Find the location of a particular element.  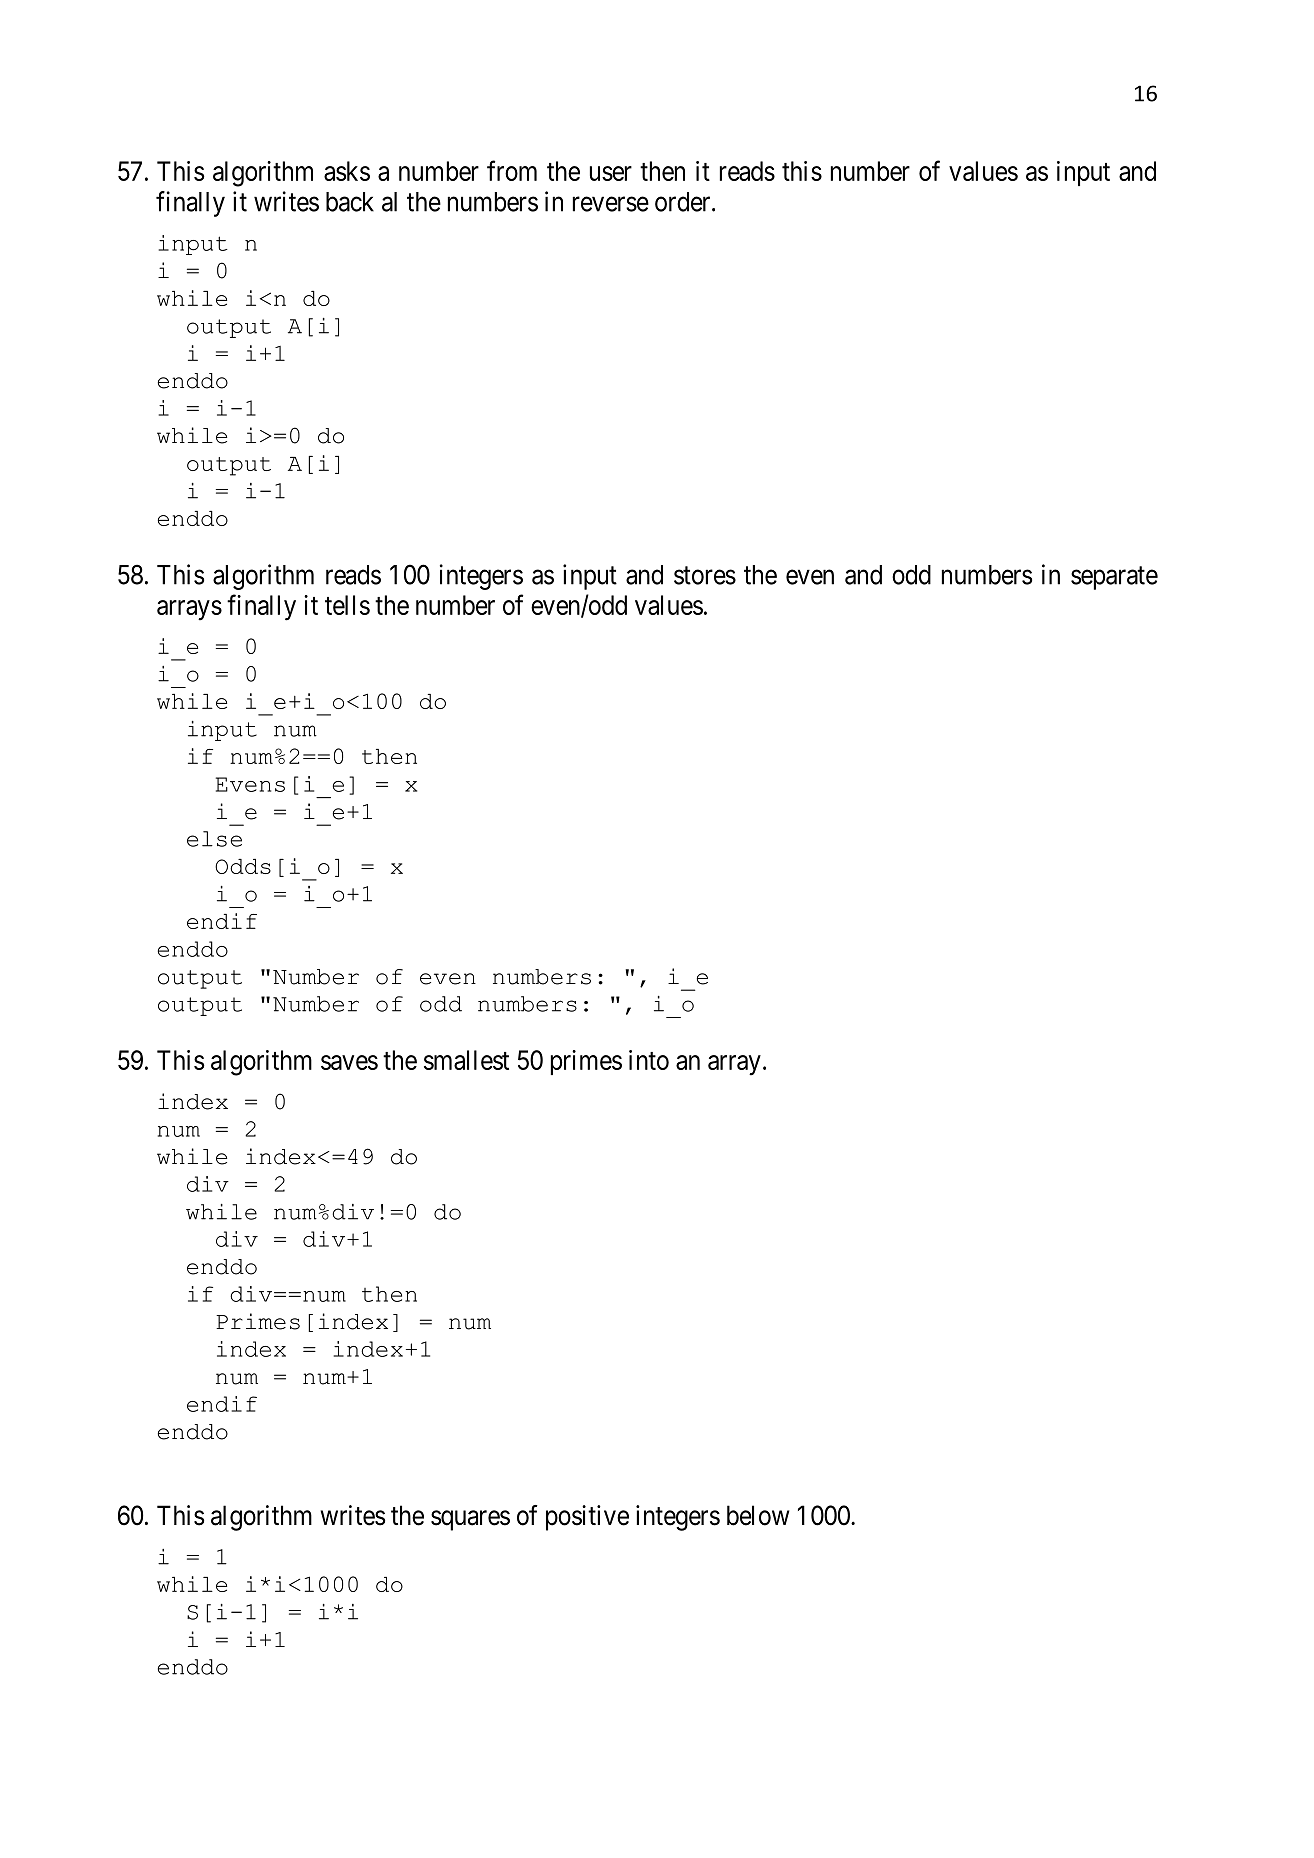

smallest is located at coordinates (466, 1060).
